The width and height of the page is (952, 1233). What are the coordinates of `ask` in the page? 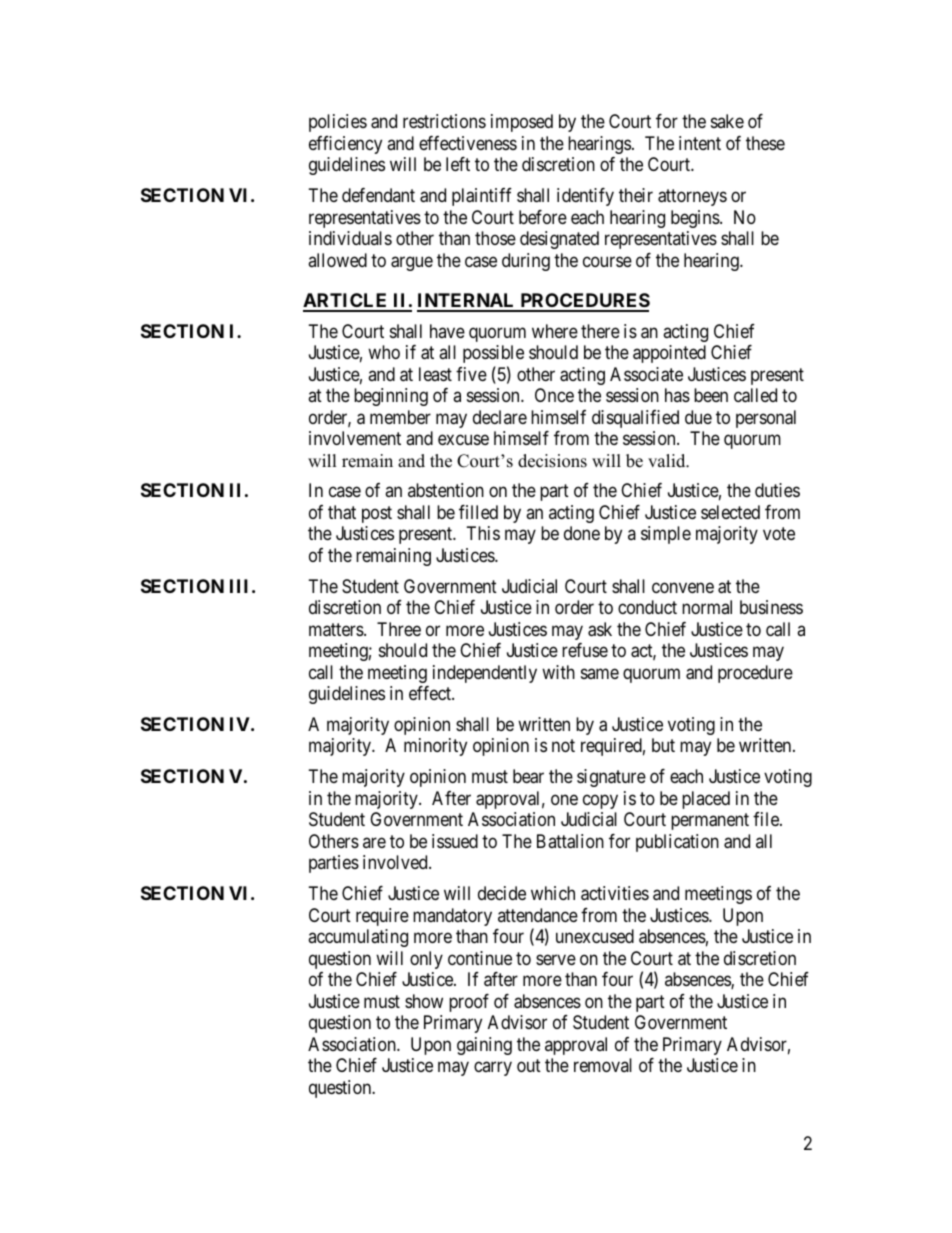 It's located at (600, 629).
